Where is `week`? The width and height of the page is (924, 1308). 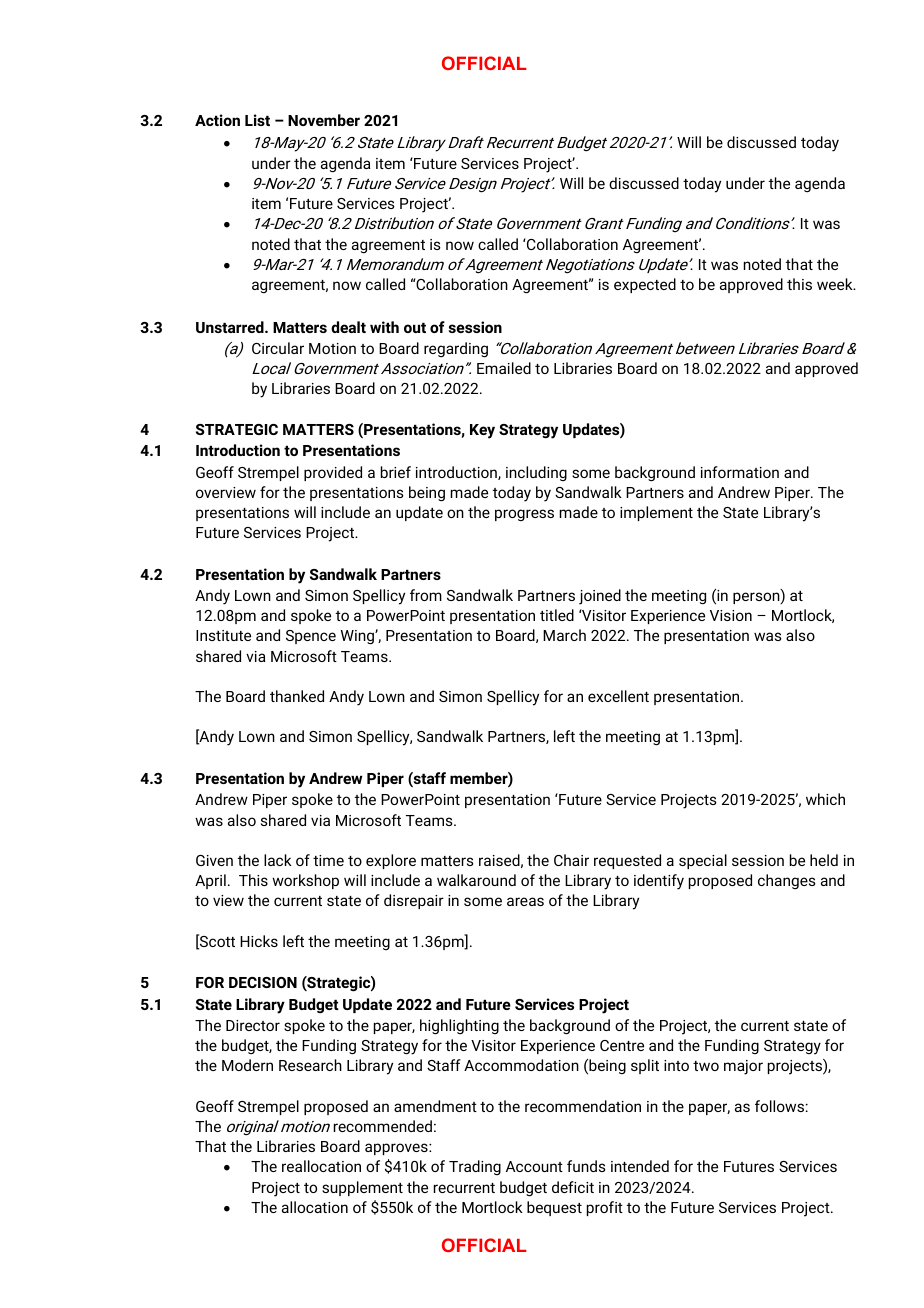 week is located at coordinates (836, 284).
